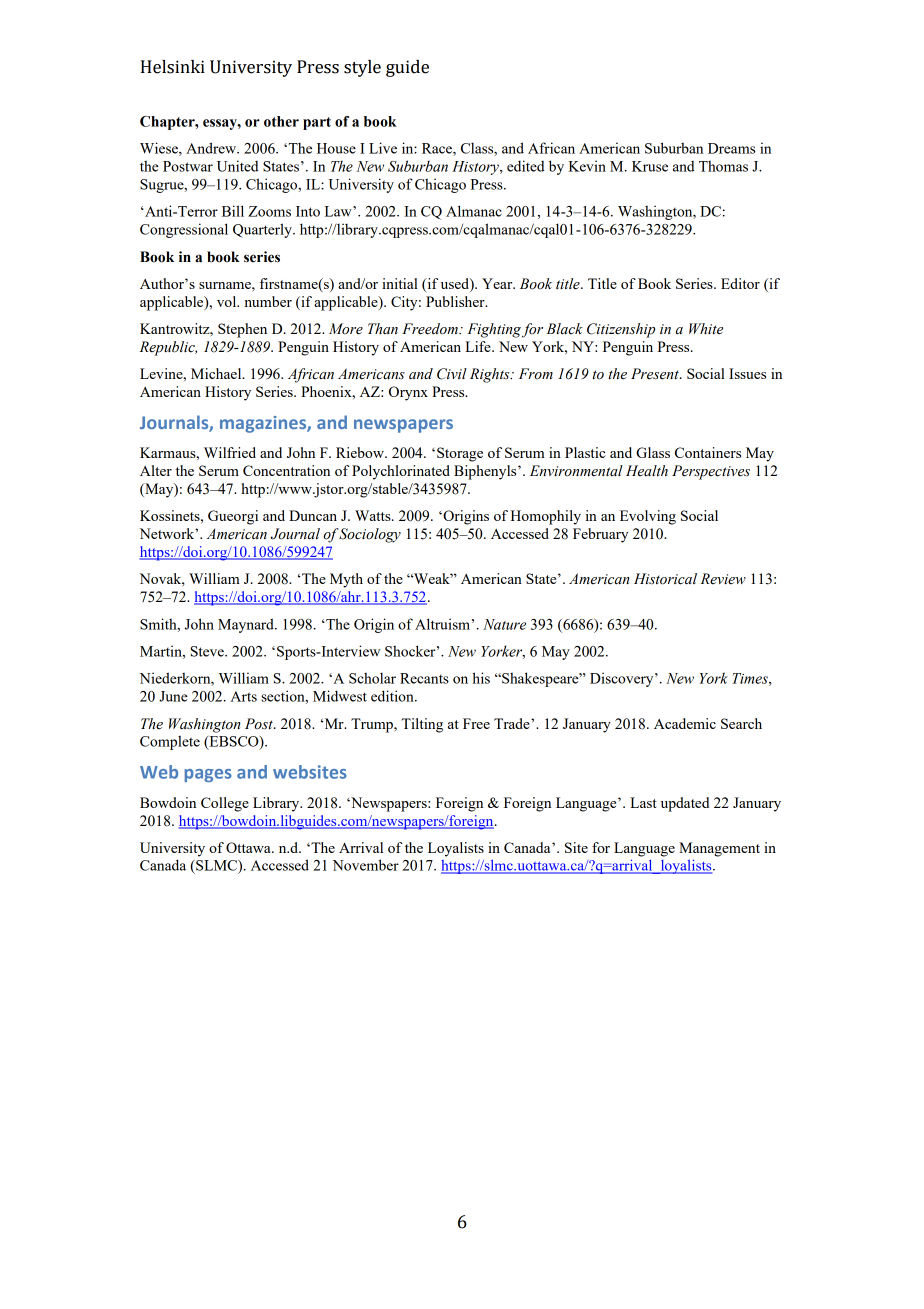 Image resolution: width=924 pixels, height=1309 pixels. What do you see at coordinates (460, 454) in the page?
I see `Storage` at bounding box center [460, 454].
